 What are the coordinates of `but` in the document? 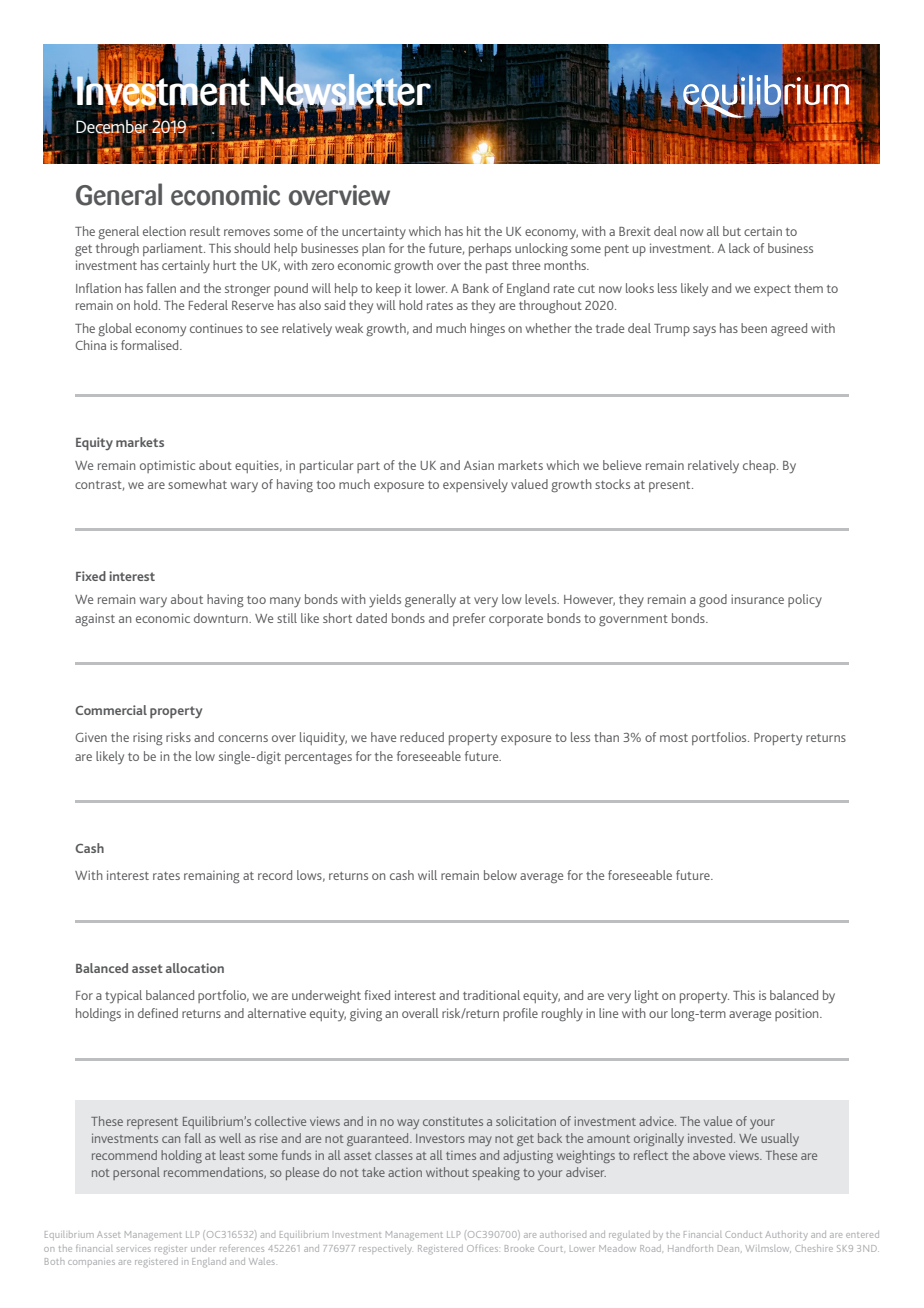 It's located at (732, 231).
